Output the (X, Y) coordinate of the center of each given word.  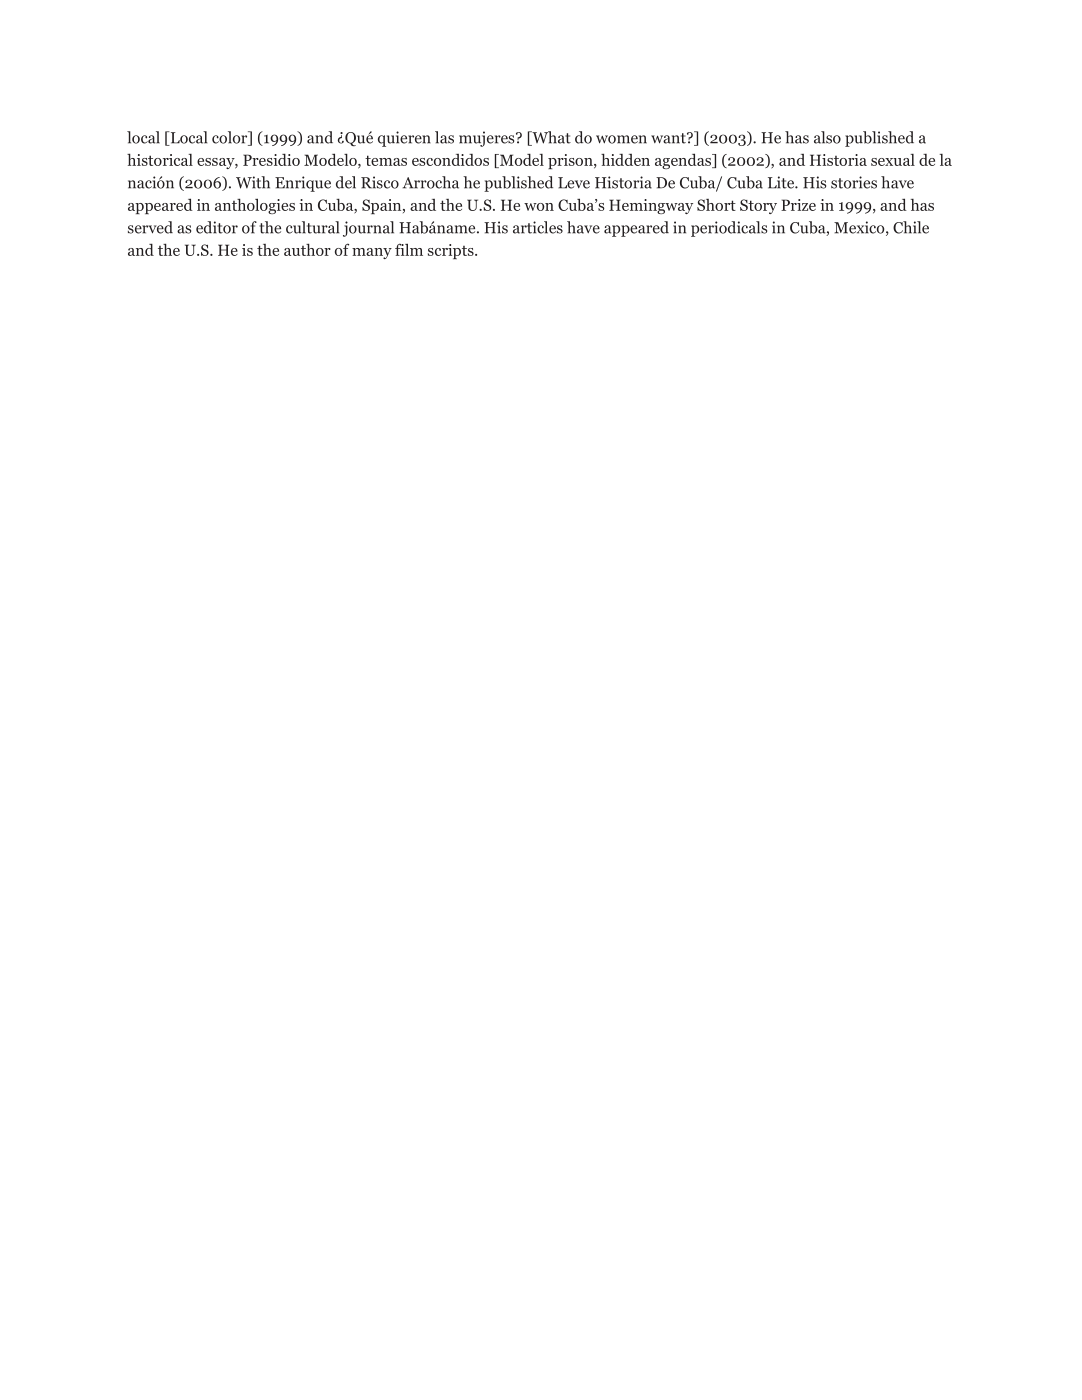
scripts (452, 251)
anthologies (255, 206)
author (307, 249)
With (253, 182)
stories (854, 182)
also (827, 137)
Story (758, 206)
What (550, 138)
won (539, 207)
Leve (574, 183)
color (231, 138)
